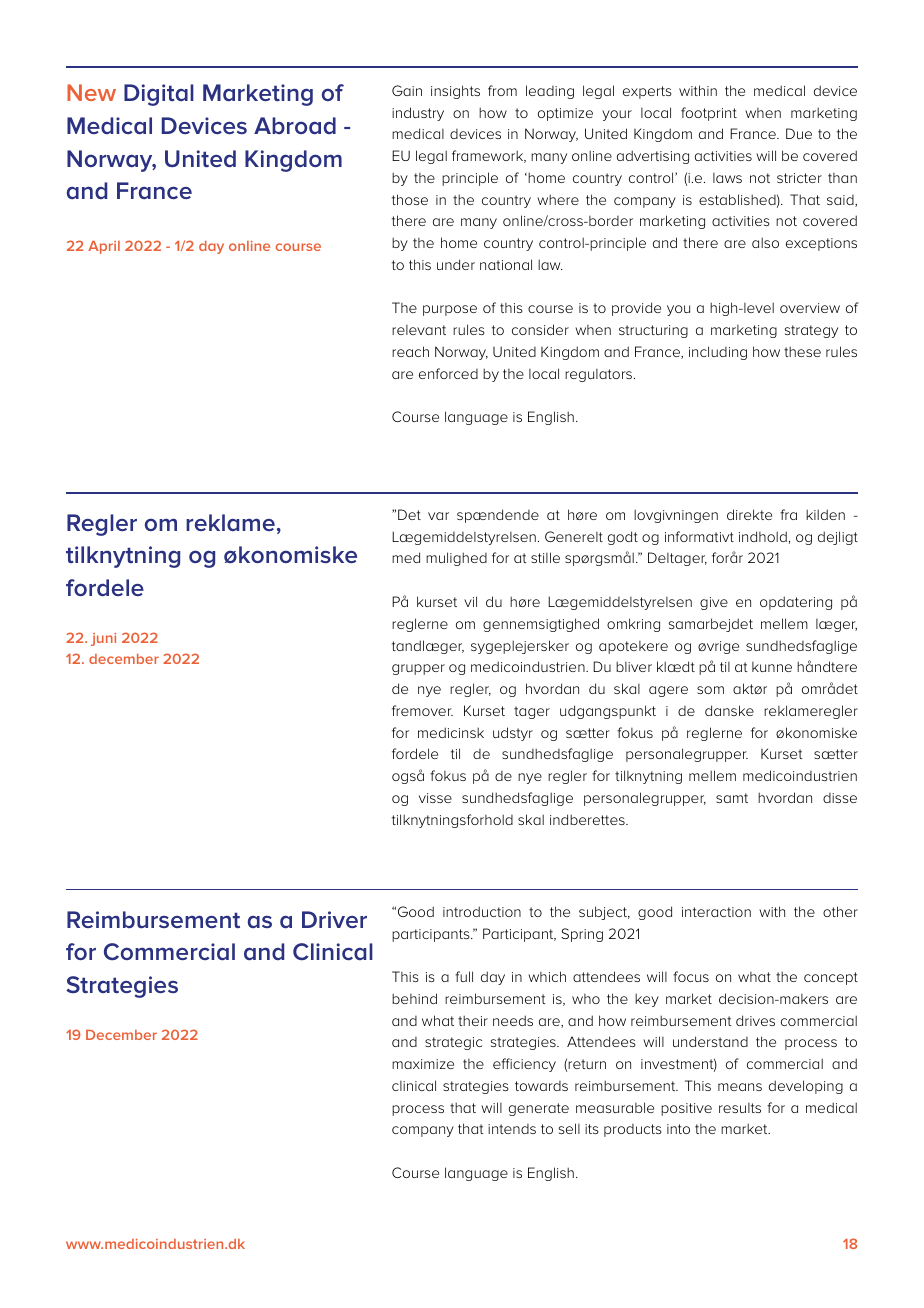 This screenshot has height=1308, width=924. I want to click on vil, so click(470, 601).
